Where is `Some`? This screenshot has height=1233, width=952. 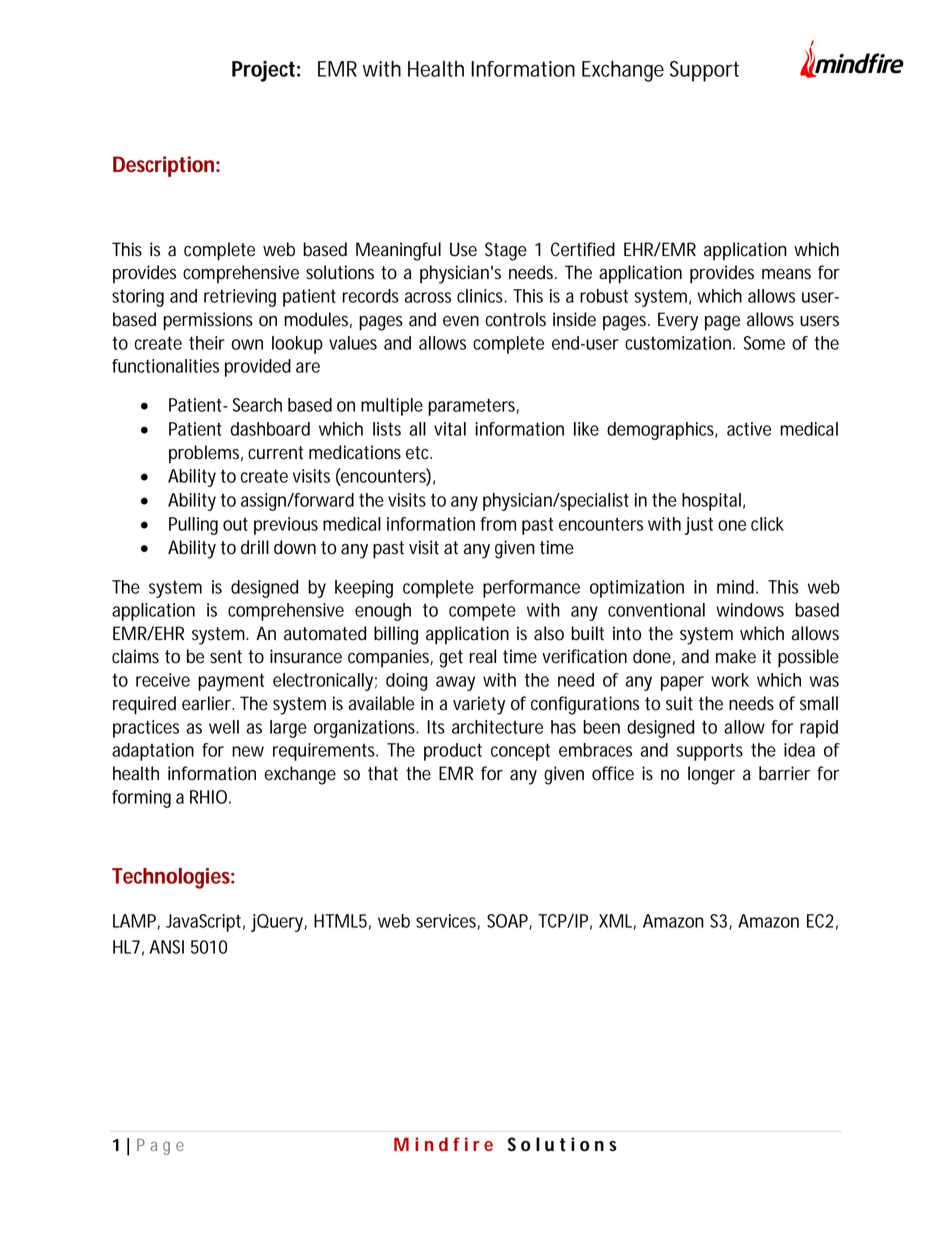 Some is located at coordinates (764, 343).
